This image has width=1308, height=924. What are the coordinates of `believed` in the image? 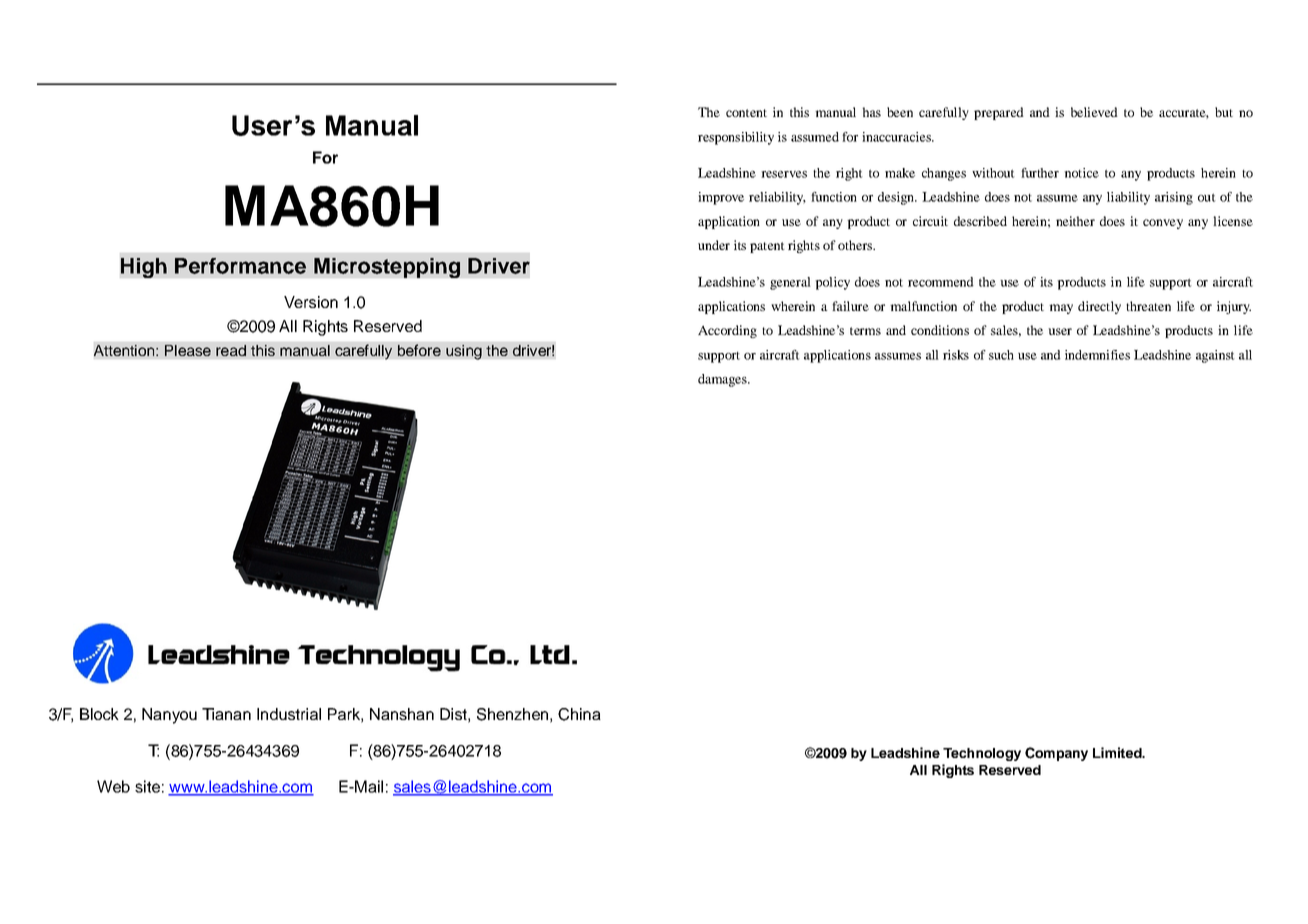 It's located at (1094, 112).
